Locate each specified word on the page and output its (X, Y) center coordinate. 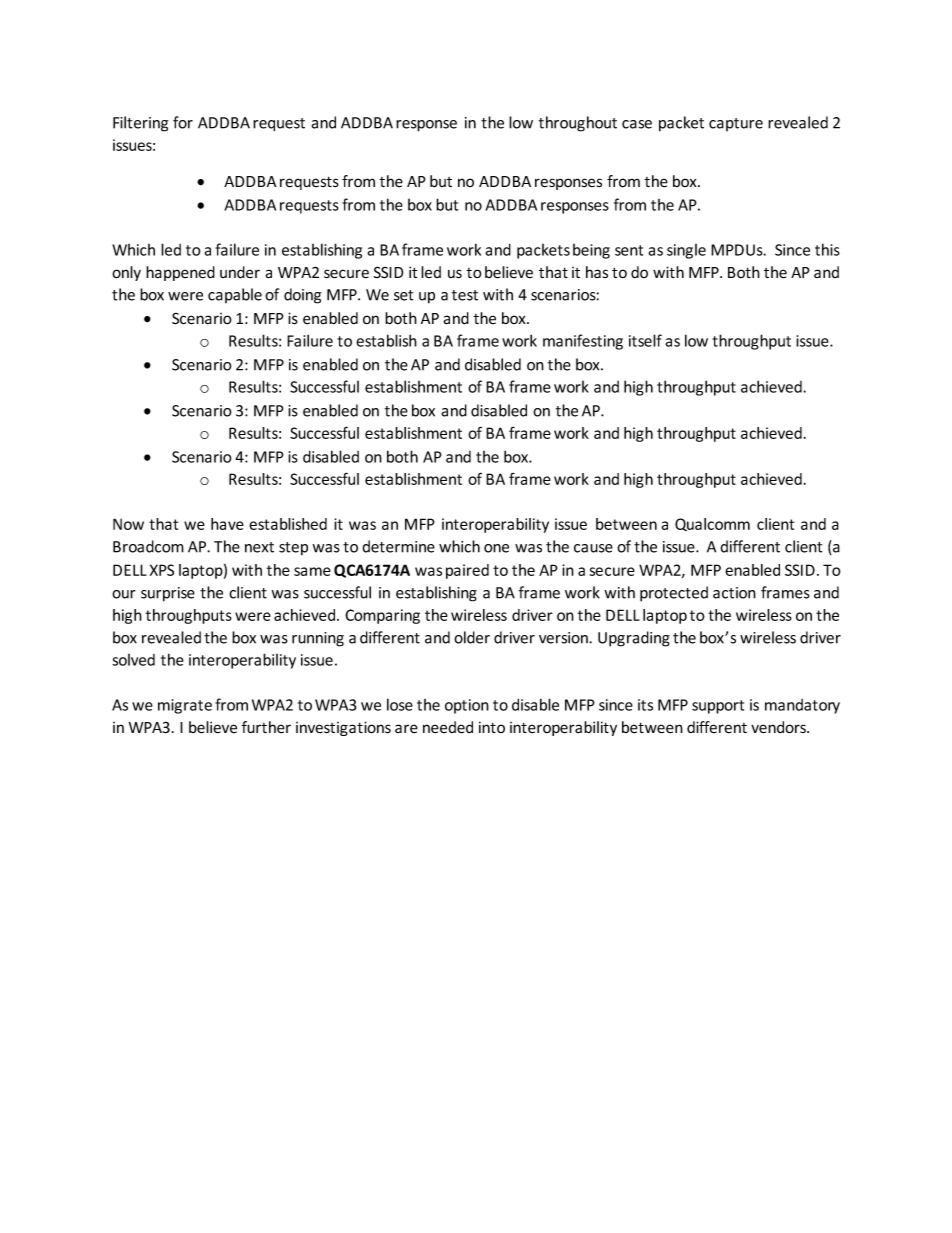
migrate (185, 706)
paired (467, 571)
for (183, 122)
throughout (578, 124)
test (465, 295)
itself (645, 340)
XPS (162, 570)
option (467, 706)
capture (736, 124)
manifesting (583, 342)
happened (180, 273)
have (227, 524)
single (686, 251)
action (734, 593)
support (718, 707)
